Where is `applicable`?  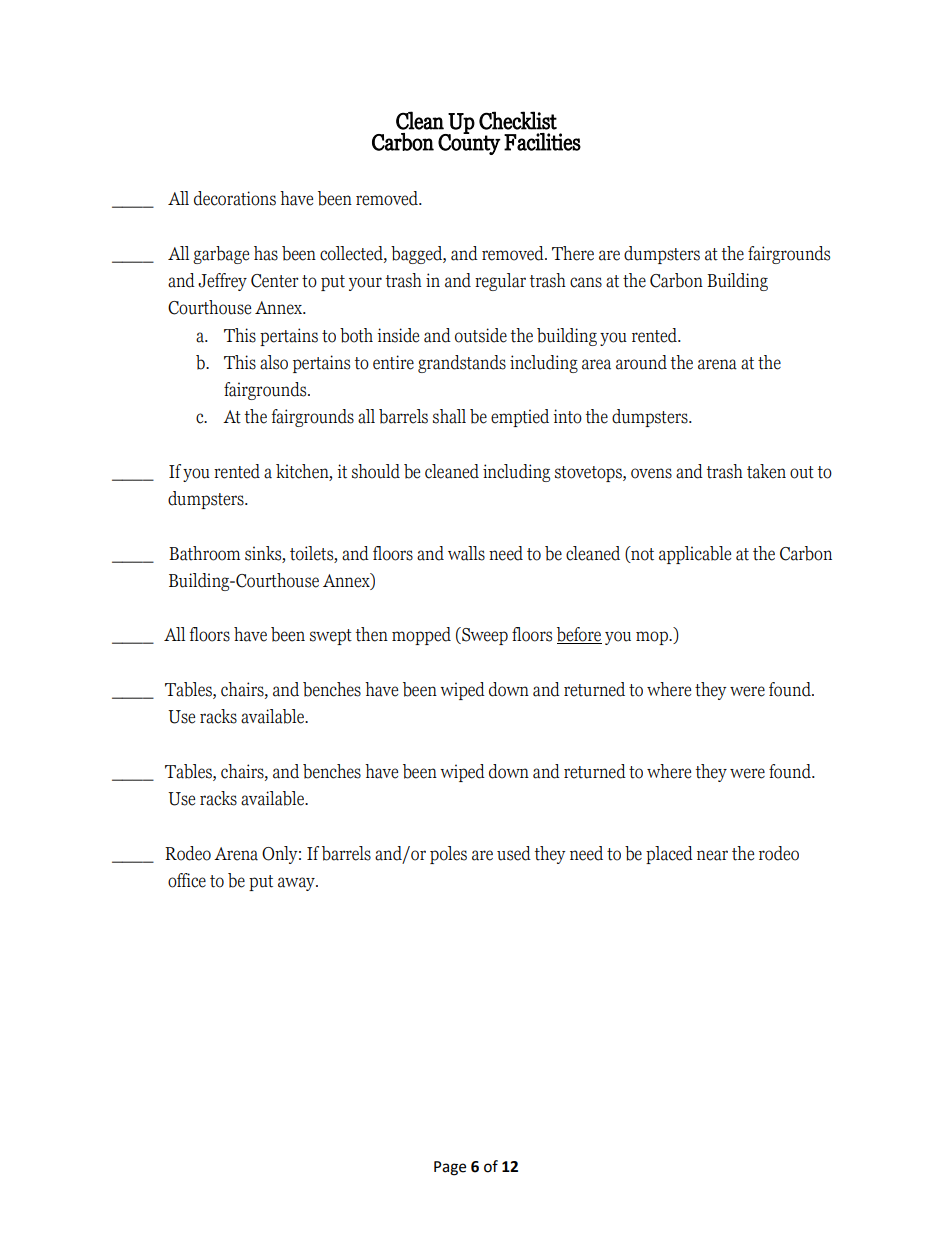
applicable is located at coordinates (695, 555).
